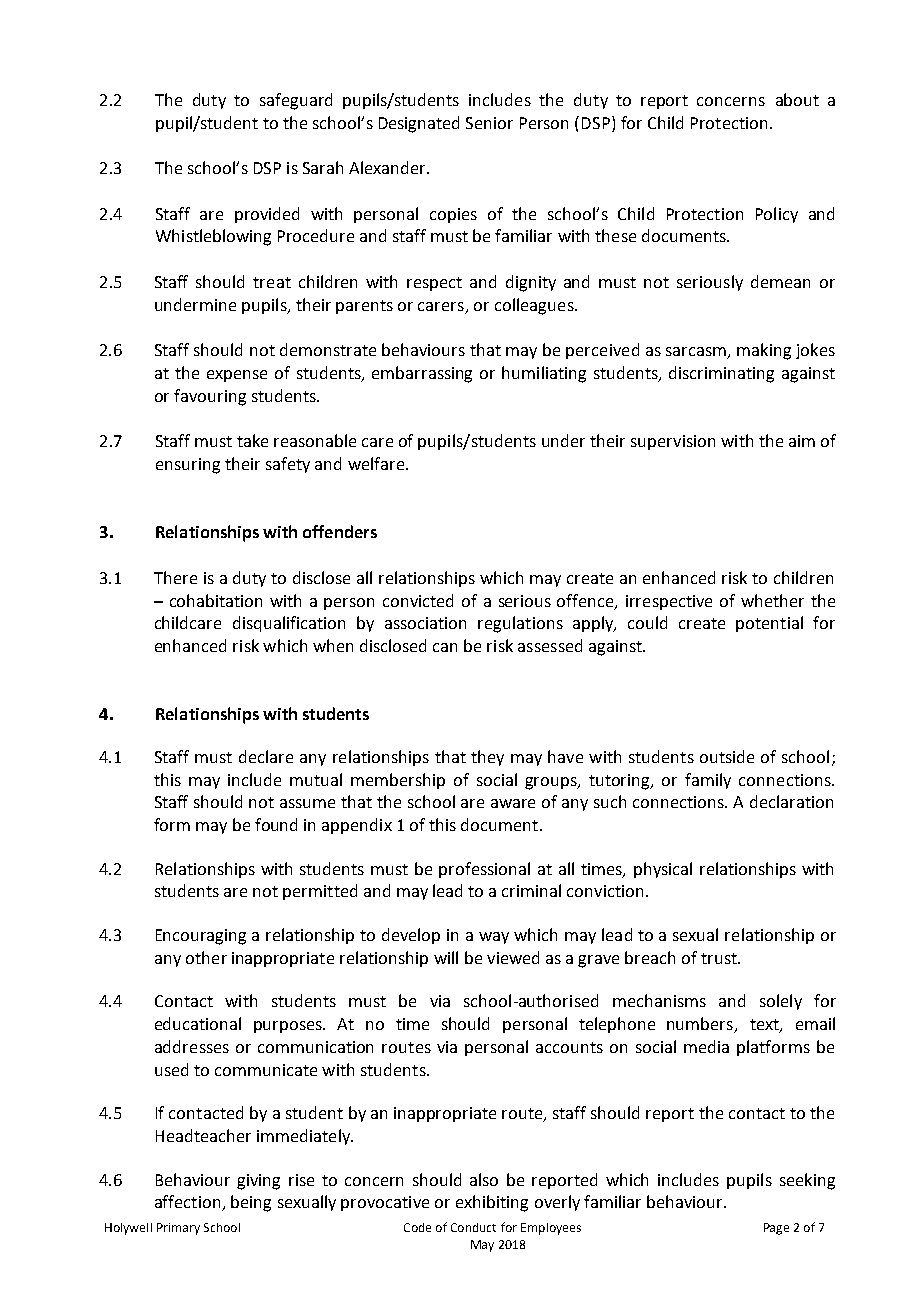 The width and height of the page is (924, 1308). I want to click on humiliating, so click(544, 374).
